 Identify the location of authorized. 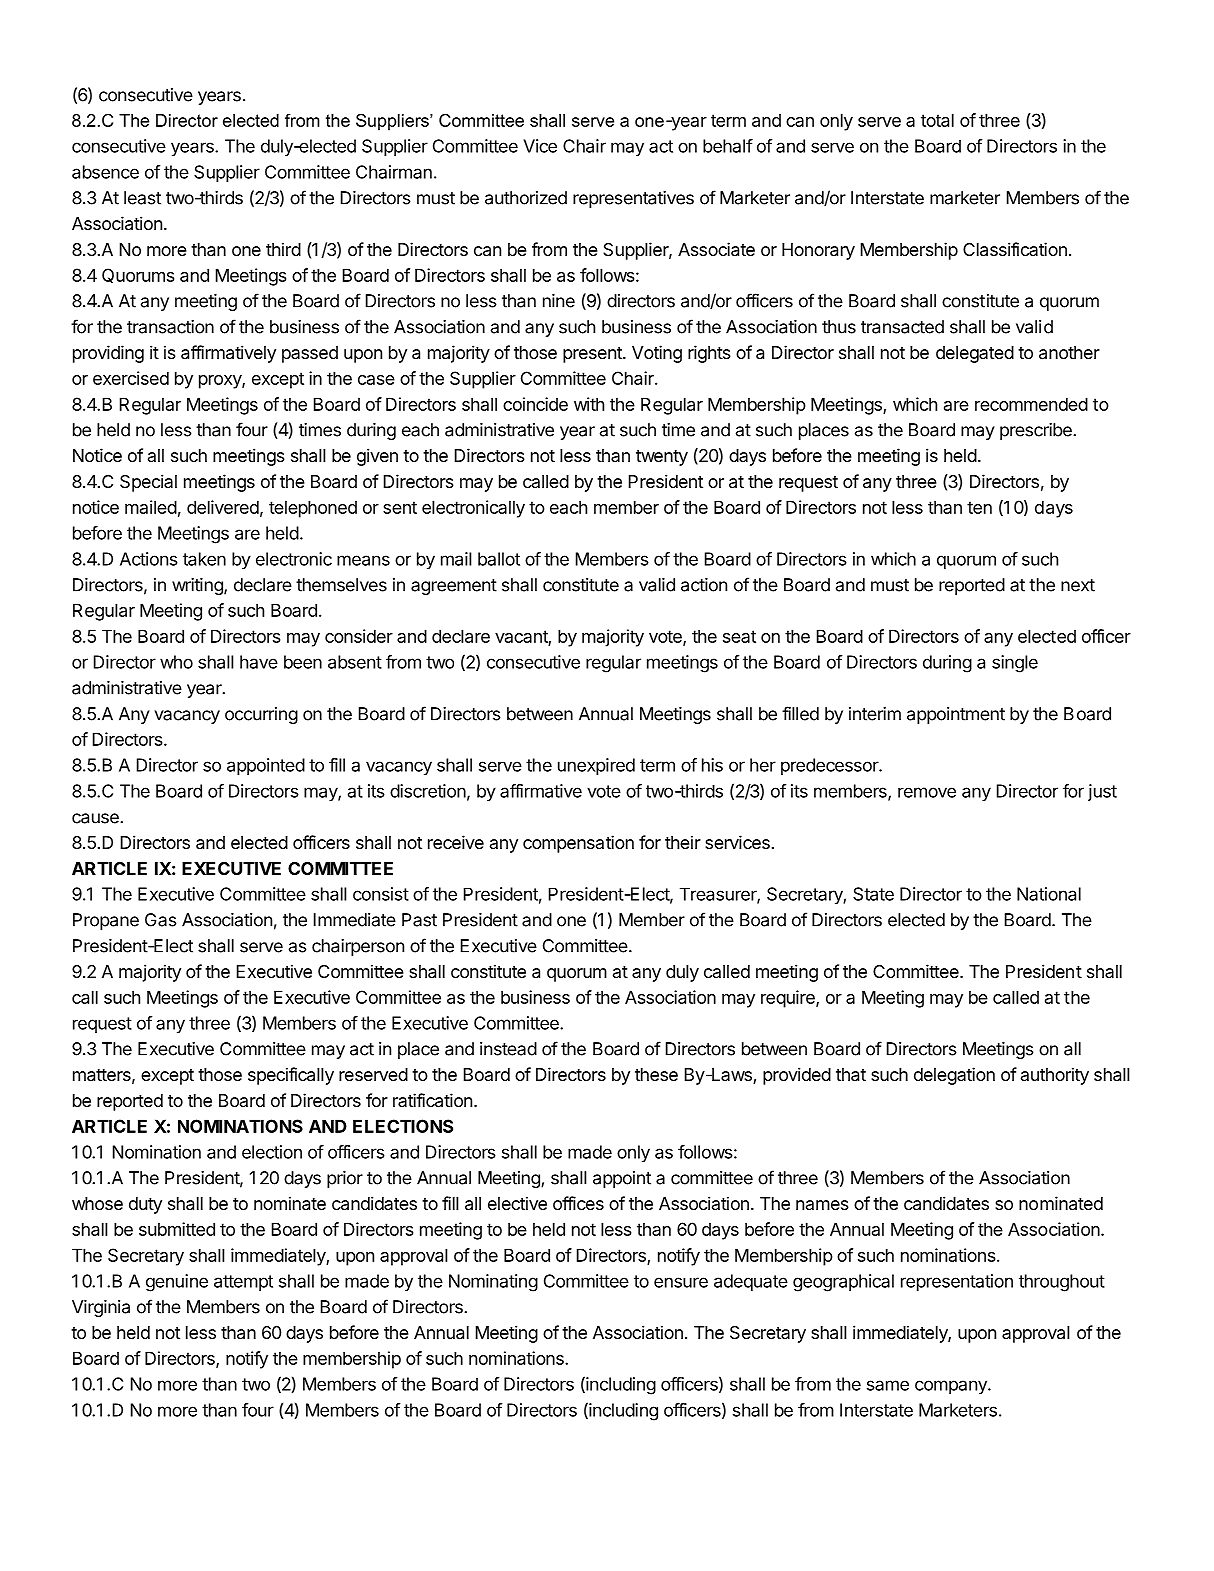
(526, 198).
